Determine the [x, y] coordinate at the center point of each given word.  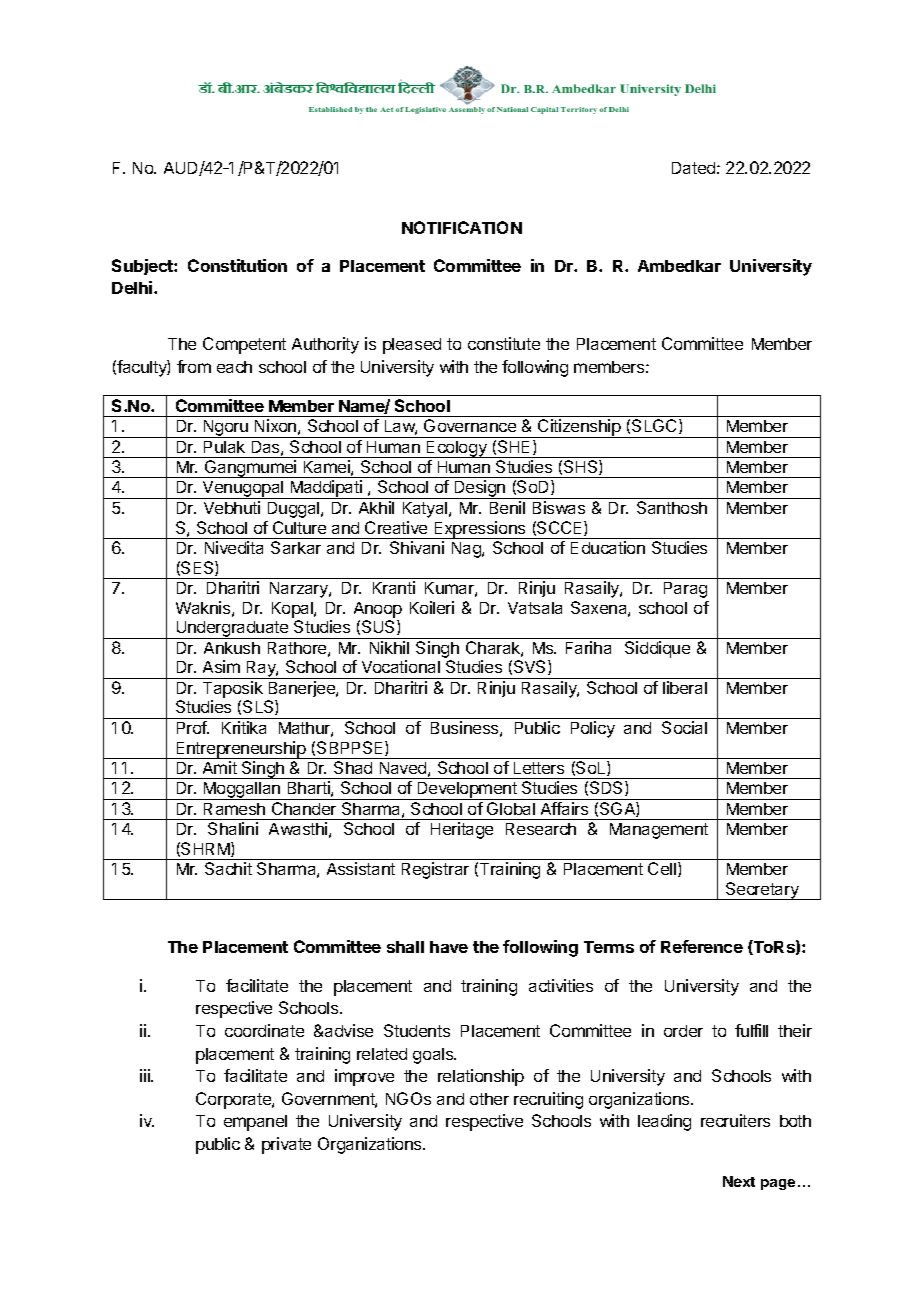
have [449, 947]
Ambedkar [679, 266]
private [286, 1145]
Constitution [237, 265]
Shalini [233, 828]
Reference [702, 946]
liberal [685, 687]
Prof [192, 727]
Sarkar [296, 547]
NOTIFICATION [462, 227]
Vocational [401, 666]
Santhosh [672, 507]
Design [480, 489]
